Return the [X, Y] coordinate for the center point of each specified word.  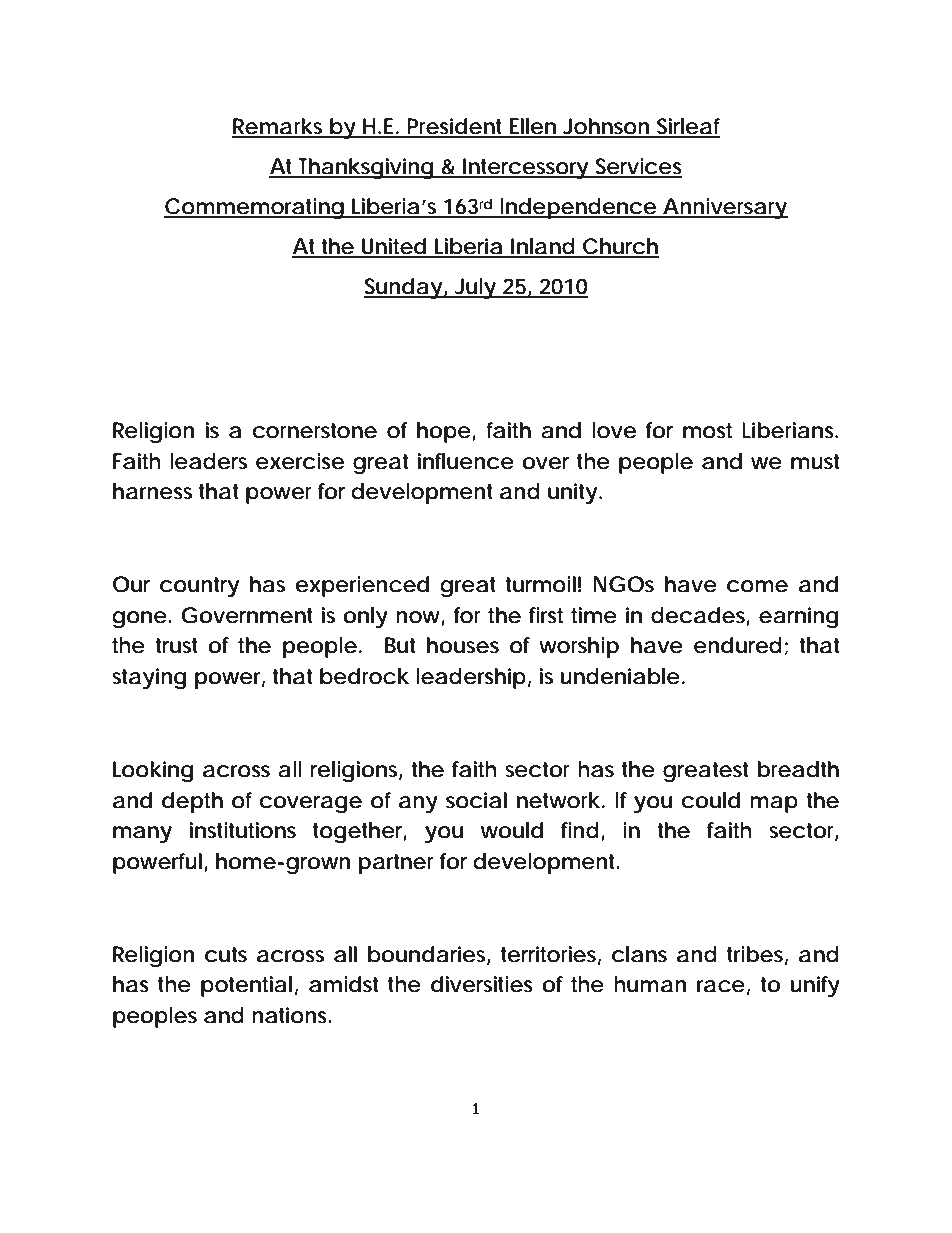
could [710, 800]
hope [444, 432]
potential [246, 986]
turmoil [540, 584]
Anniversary [724, 208]
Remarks [279, 127]
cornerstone [314, 431]
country [199, 587]
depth [192, 802]
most [707, 431]
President [456, 127]
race [721, 986]
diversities [482, 984]
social [476, 800]
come [757, 586]
